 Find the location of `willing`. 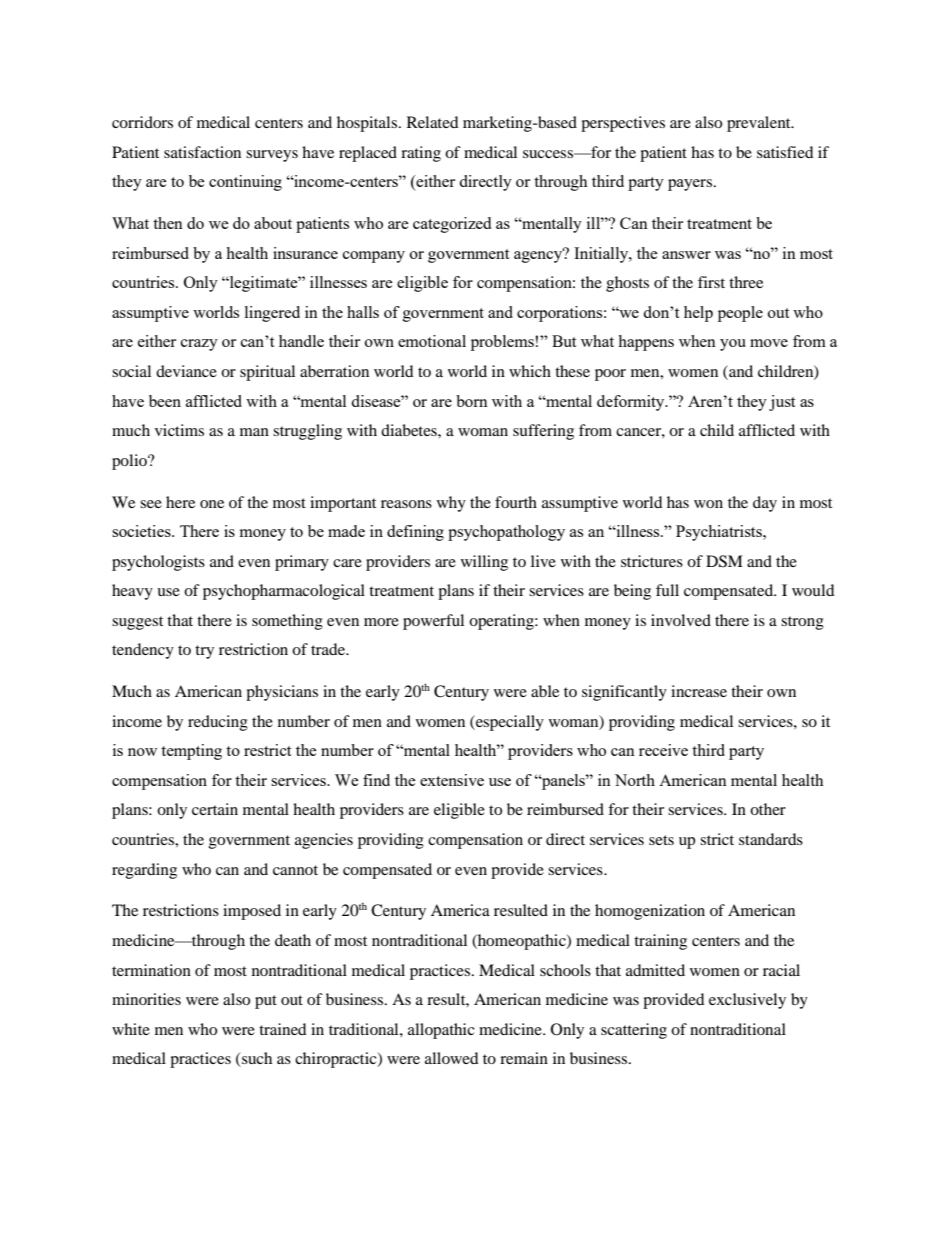

willing is located at coordinates (484, 563).
